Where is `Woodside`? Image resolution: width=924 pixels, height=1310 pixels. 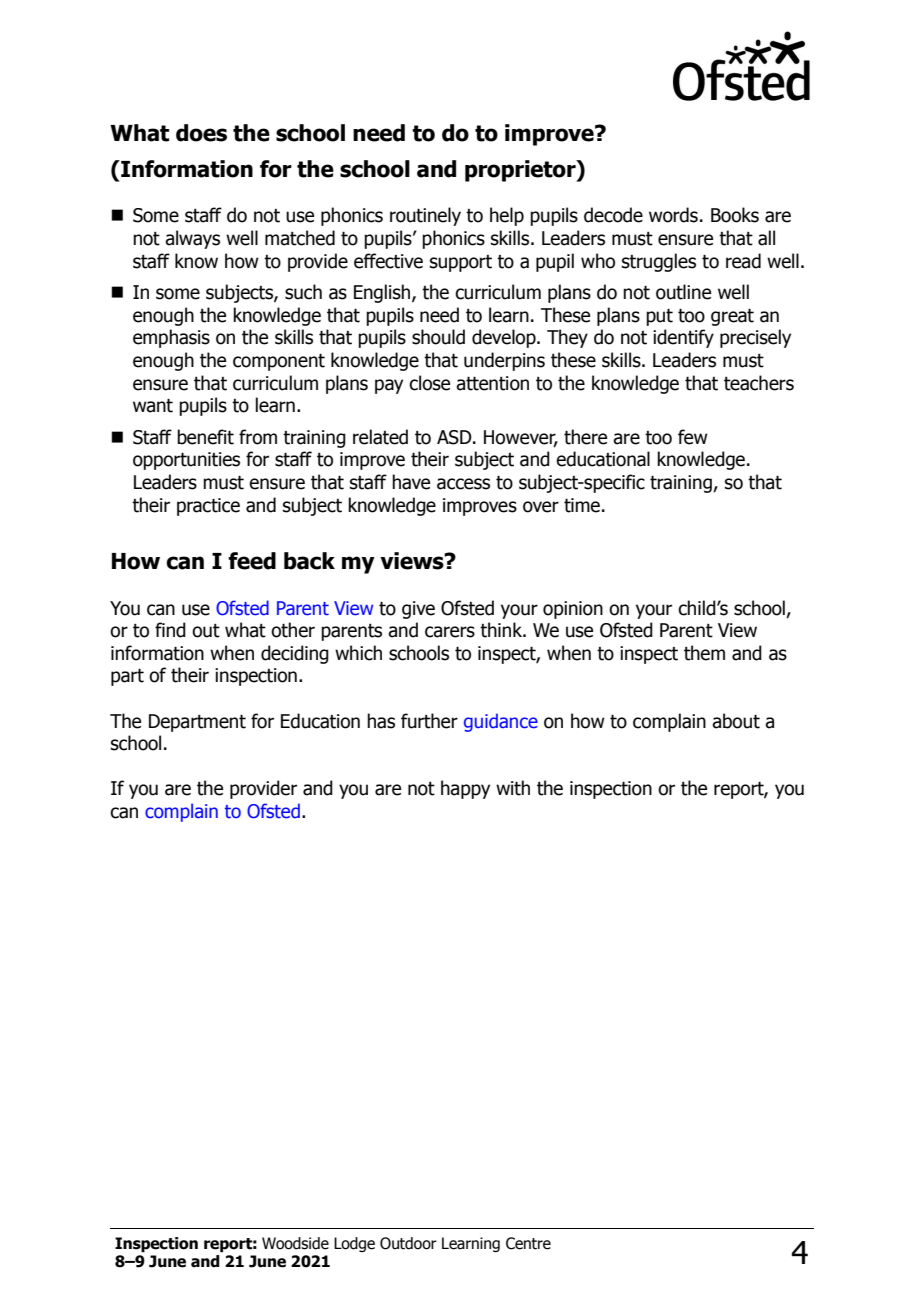
Woodside is located at coordinates (295, 1243).
